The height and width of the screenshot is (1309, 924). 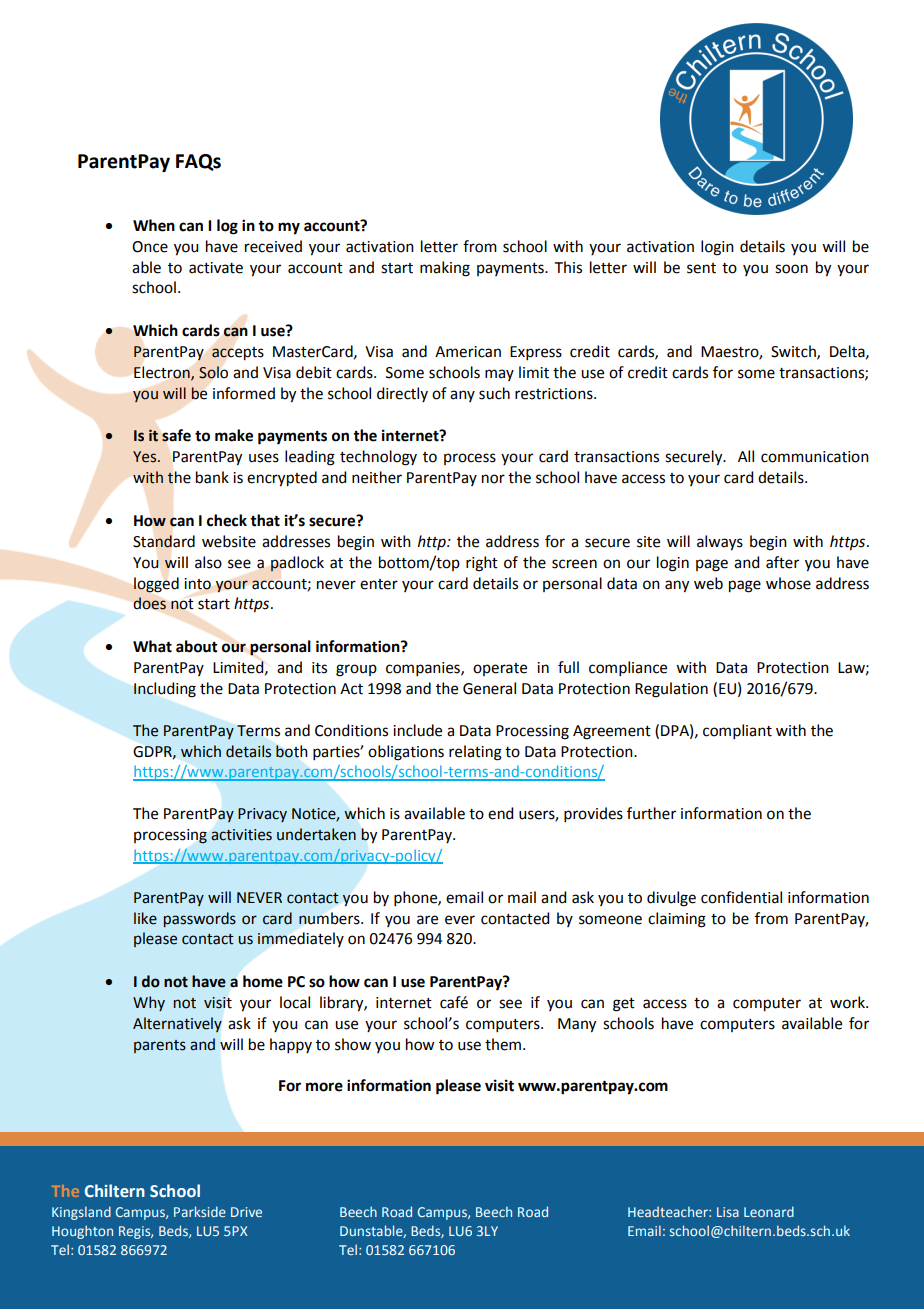 I want to click on All, so click(x=746, y=456).
